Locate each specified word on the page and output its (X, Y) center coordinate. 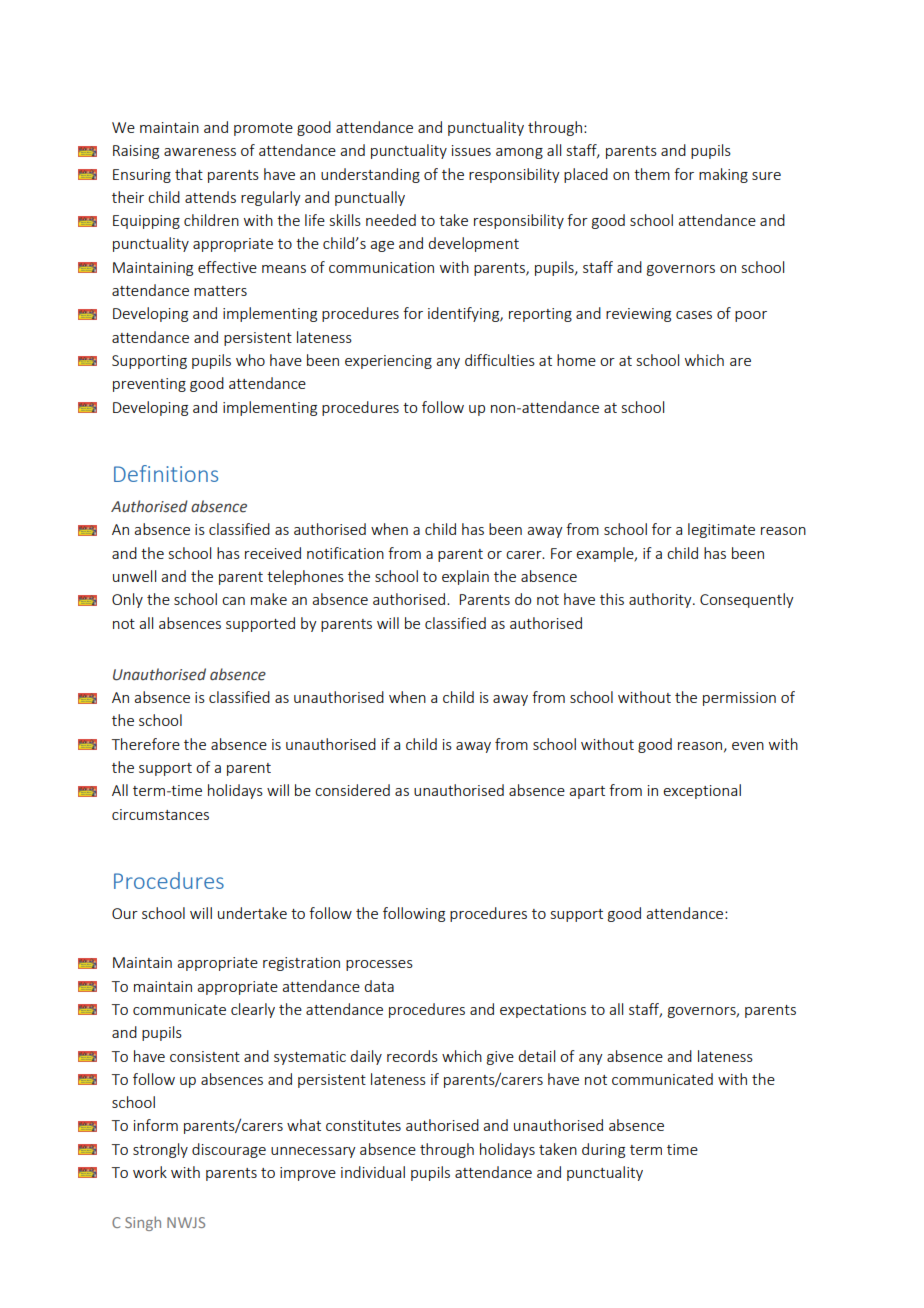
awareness (200, 152)
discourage (229, 1150)
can (233, 601)
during (603, 1150)
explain (465, 577)
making (723, 175)
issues (471, 150)
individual (373, 1172)
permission (739, 699)
